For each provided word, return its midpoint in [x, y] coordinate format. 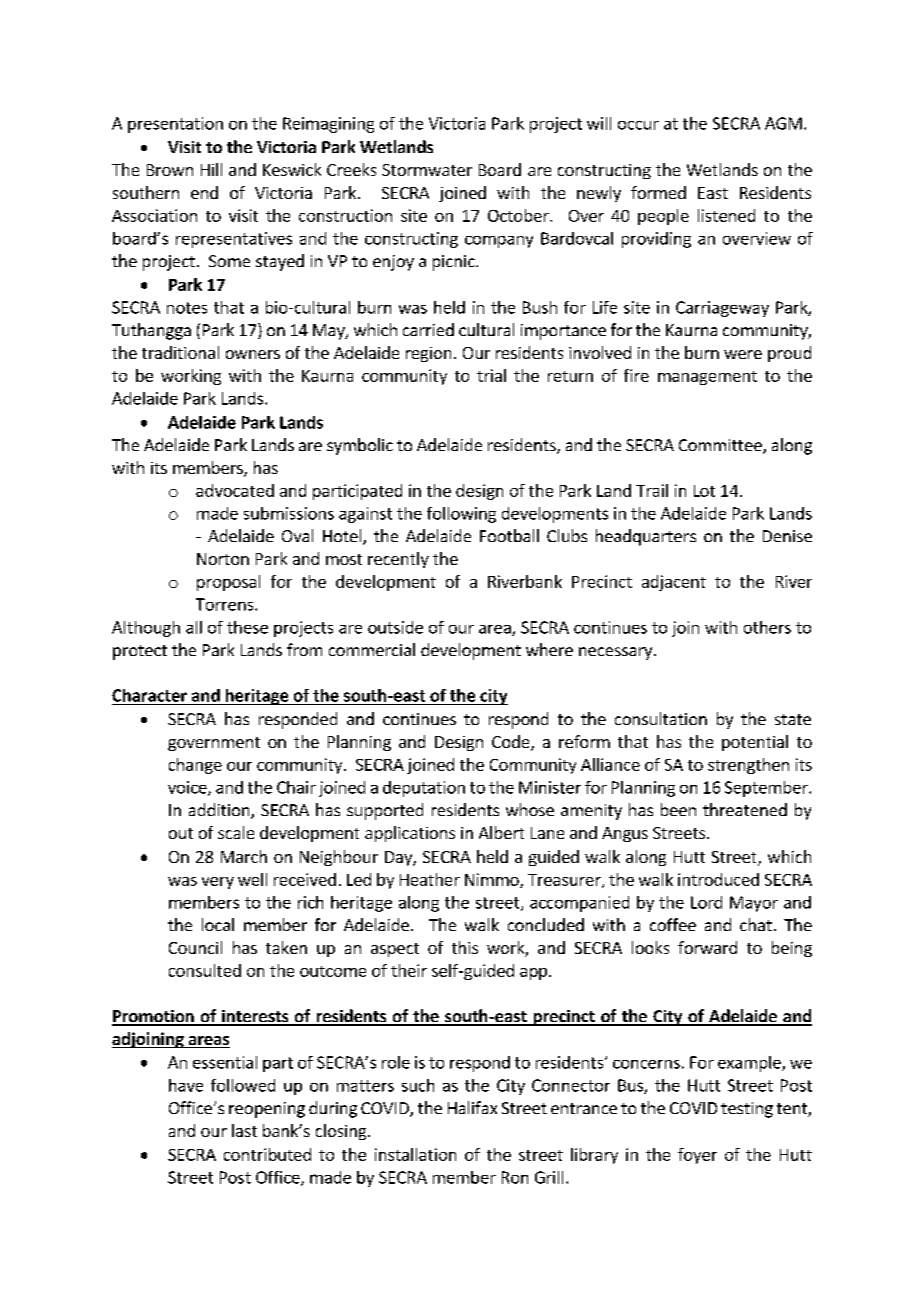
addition [220, 811]
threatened [745, 809]
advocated [235, 490]
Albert [501, 832]
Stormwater [427, 170]
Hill [211, 169]
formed [658, 192]
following [461, 515]
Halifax [472, 1107]
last [244, 1130]
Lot [704, 491]
